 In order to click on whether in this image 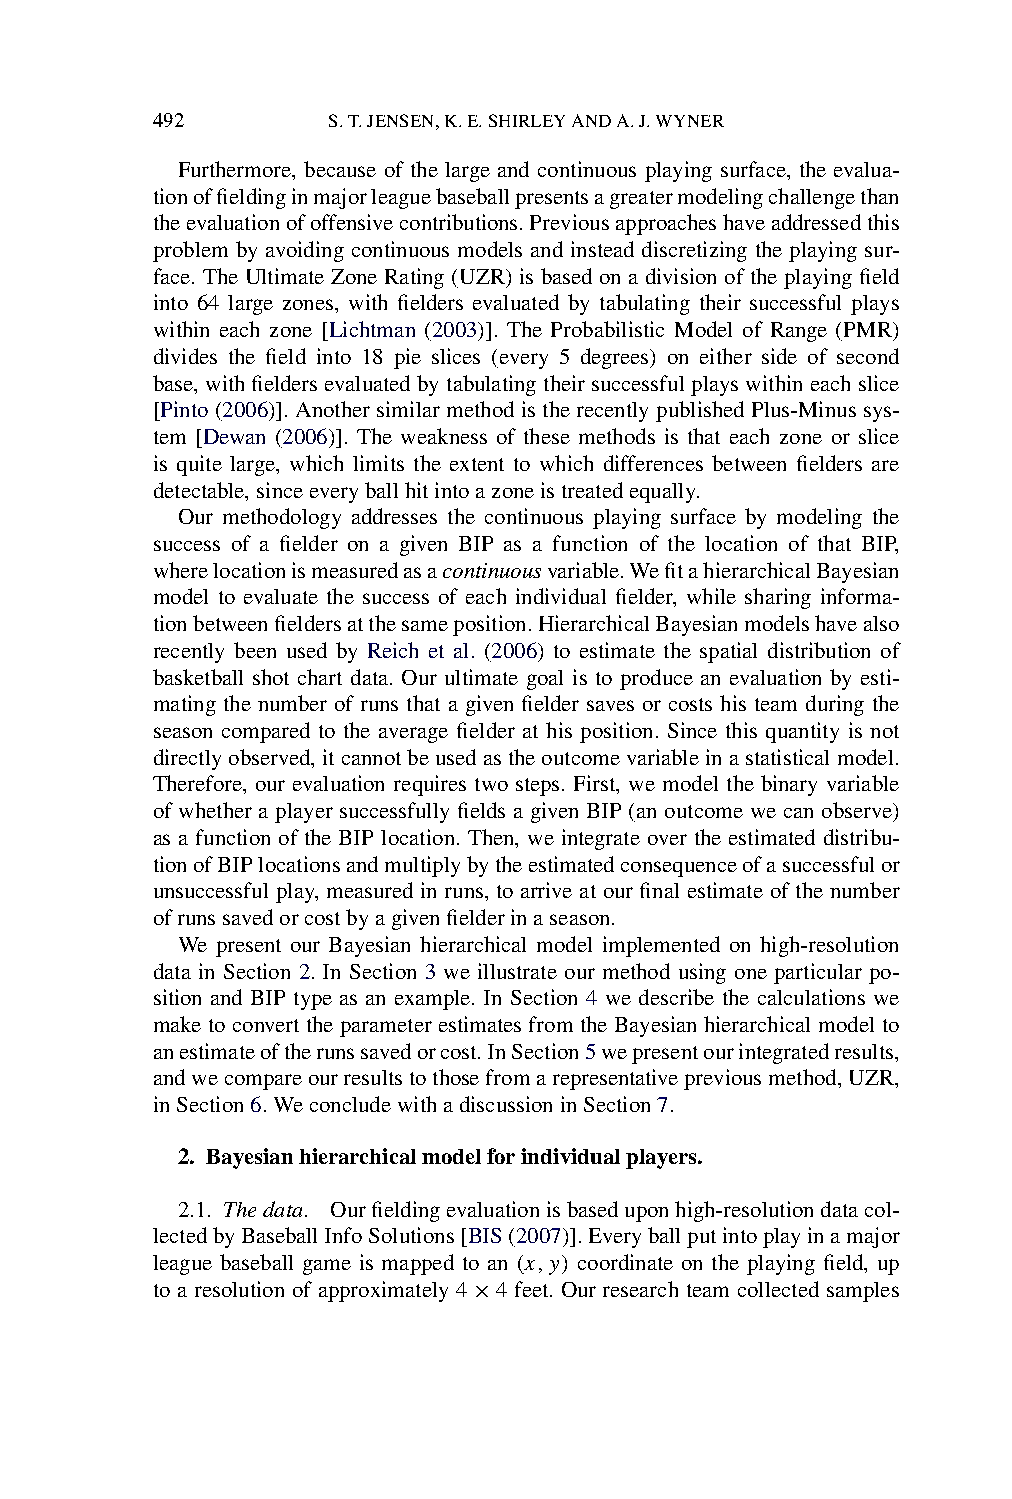, I will do `click(215, 810)`.
